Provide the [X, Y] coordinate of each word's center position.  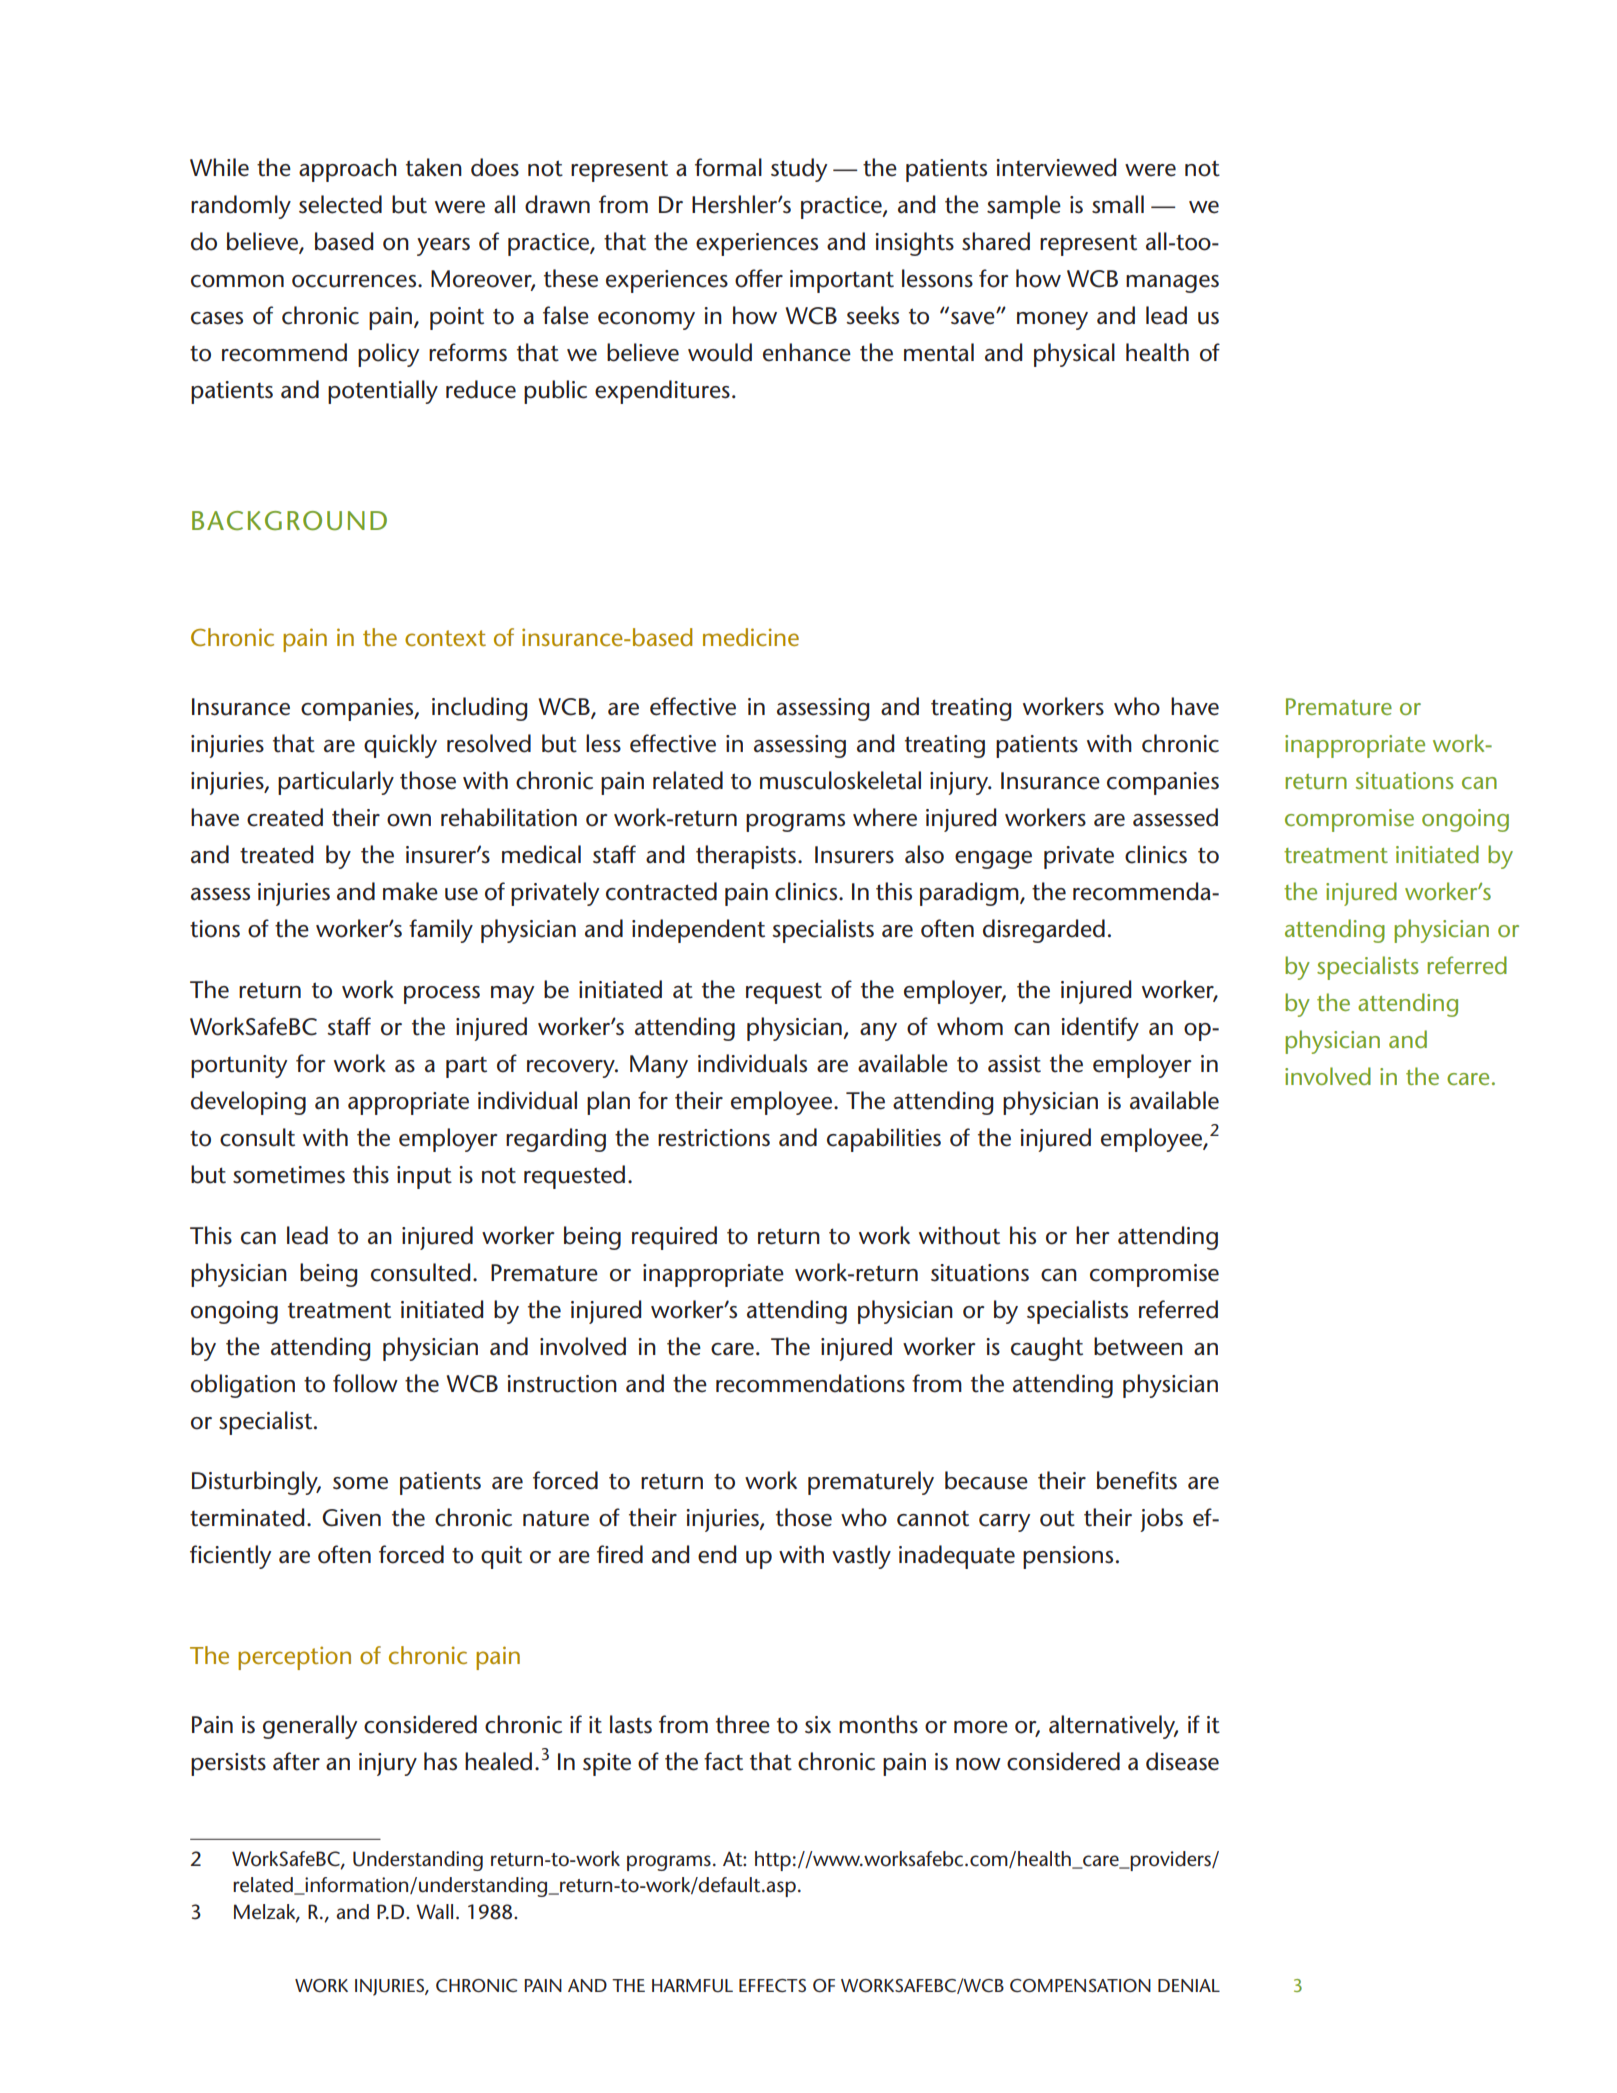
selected [340, 204]
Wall [434, 1911]
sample [1024, 207]
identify [1100, 1029]
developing [248, 1103]
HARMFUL [692, 1986]
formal [728, 167]
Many [659, 1066]
